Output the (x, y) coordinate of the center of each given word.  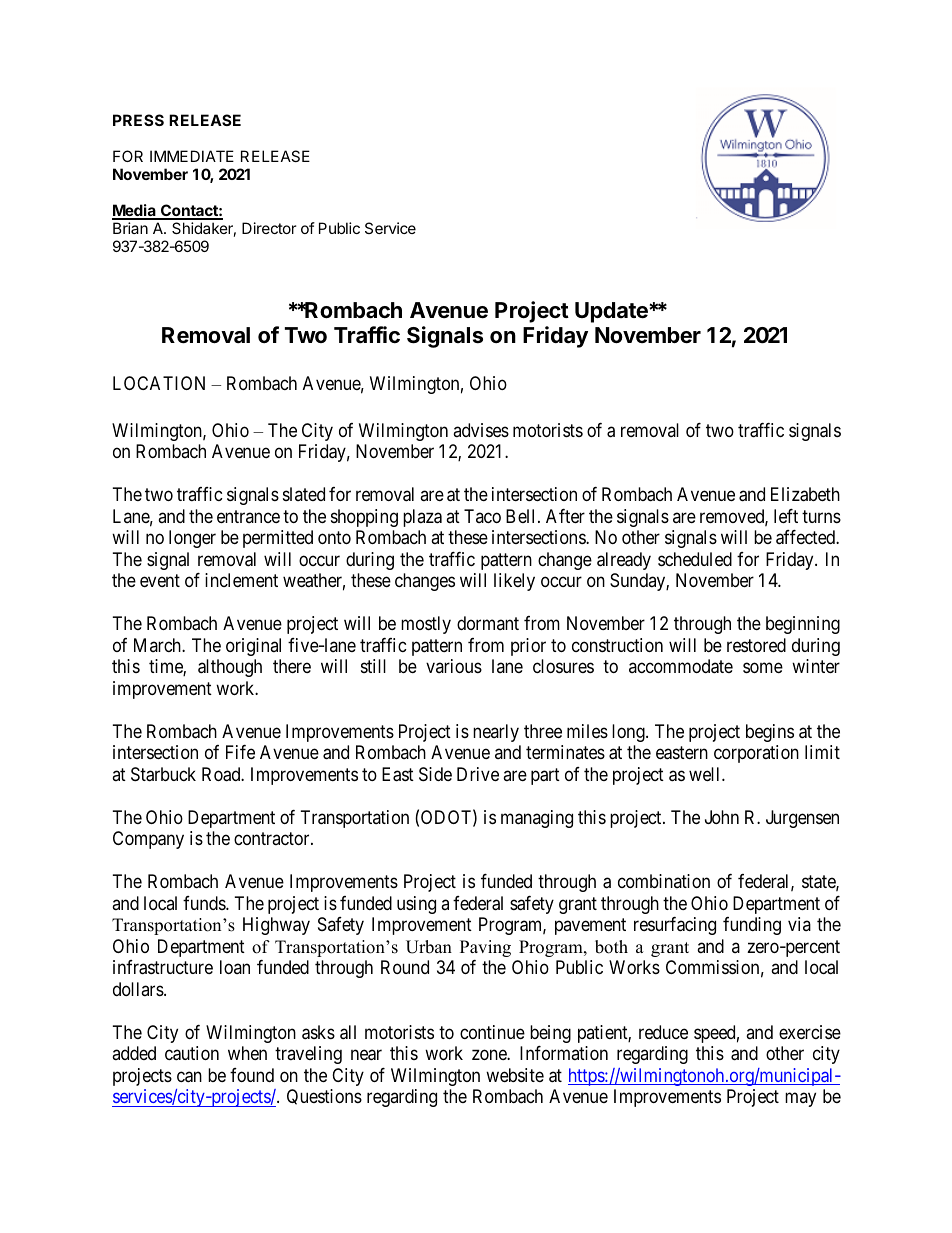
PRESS (138, 120)
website (515, 1075)
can (189, 1077)
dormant (488, 623)
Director (269, 228)
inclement (241, 580)
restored (756, 645)
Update (612, 312)
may (800, 1099)
